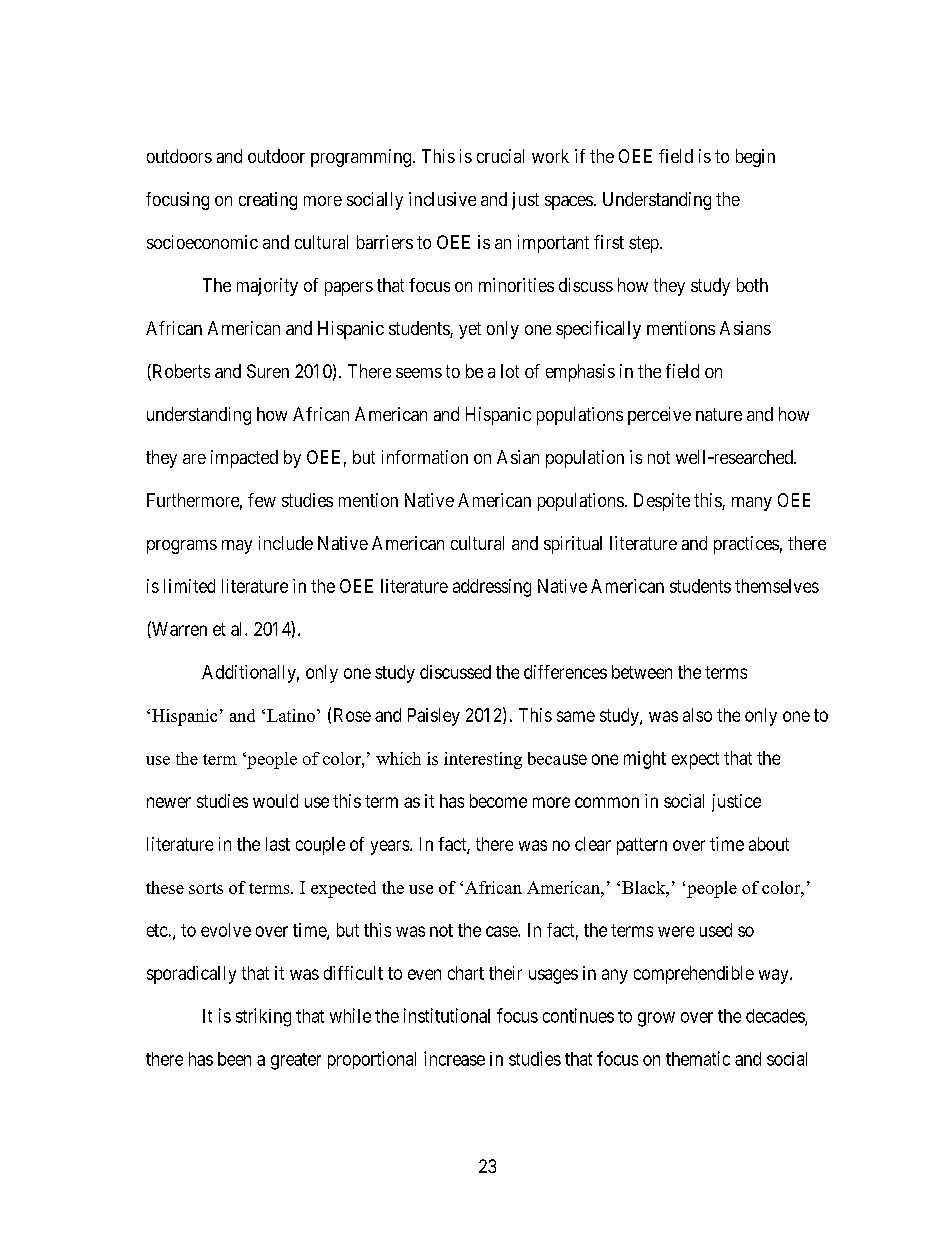 This screenshot has height=1233, width=952. I want to click on been, so click(234, 1059).
